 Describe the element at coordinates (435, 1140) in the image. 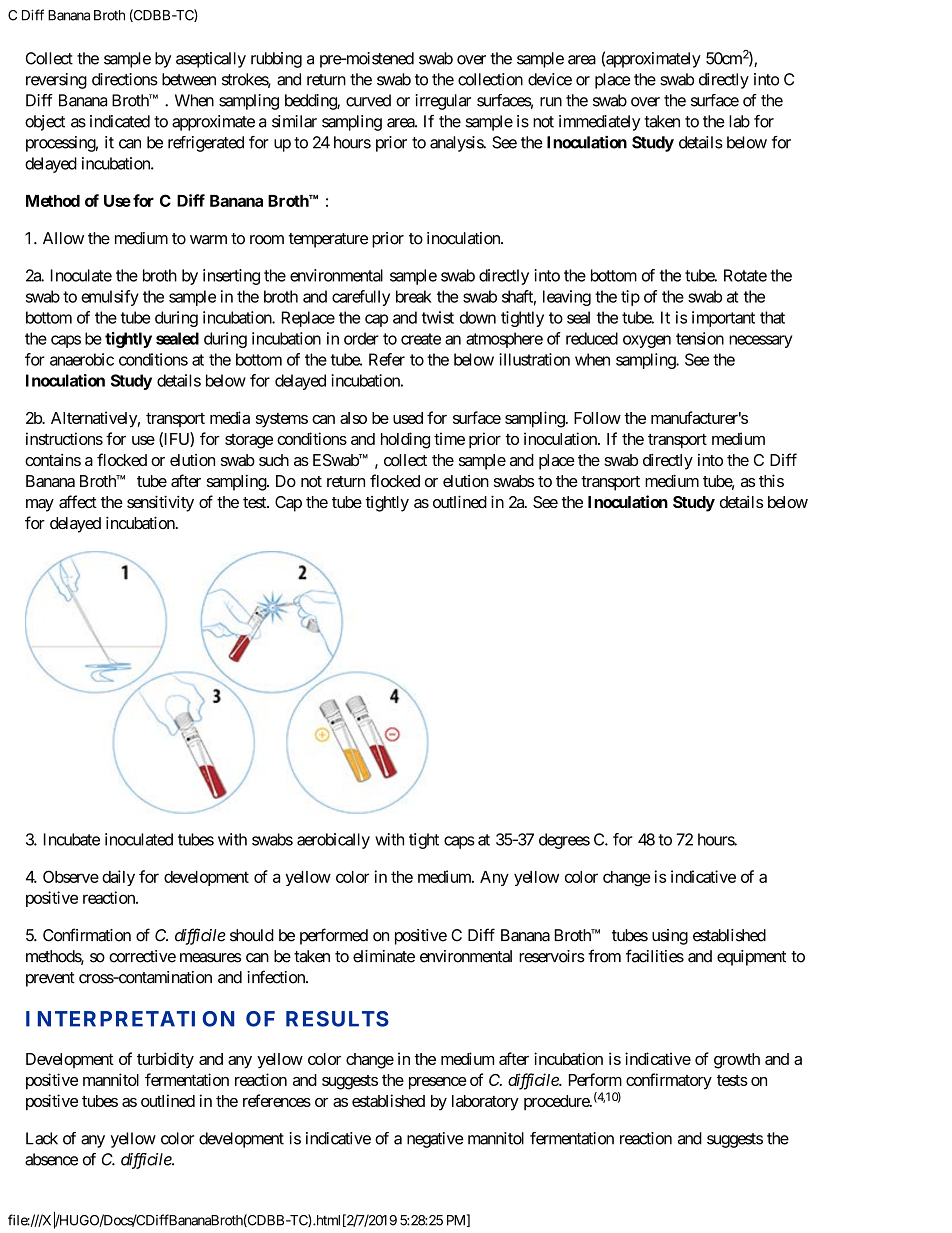

I see `negative` at that location.
